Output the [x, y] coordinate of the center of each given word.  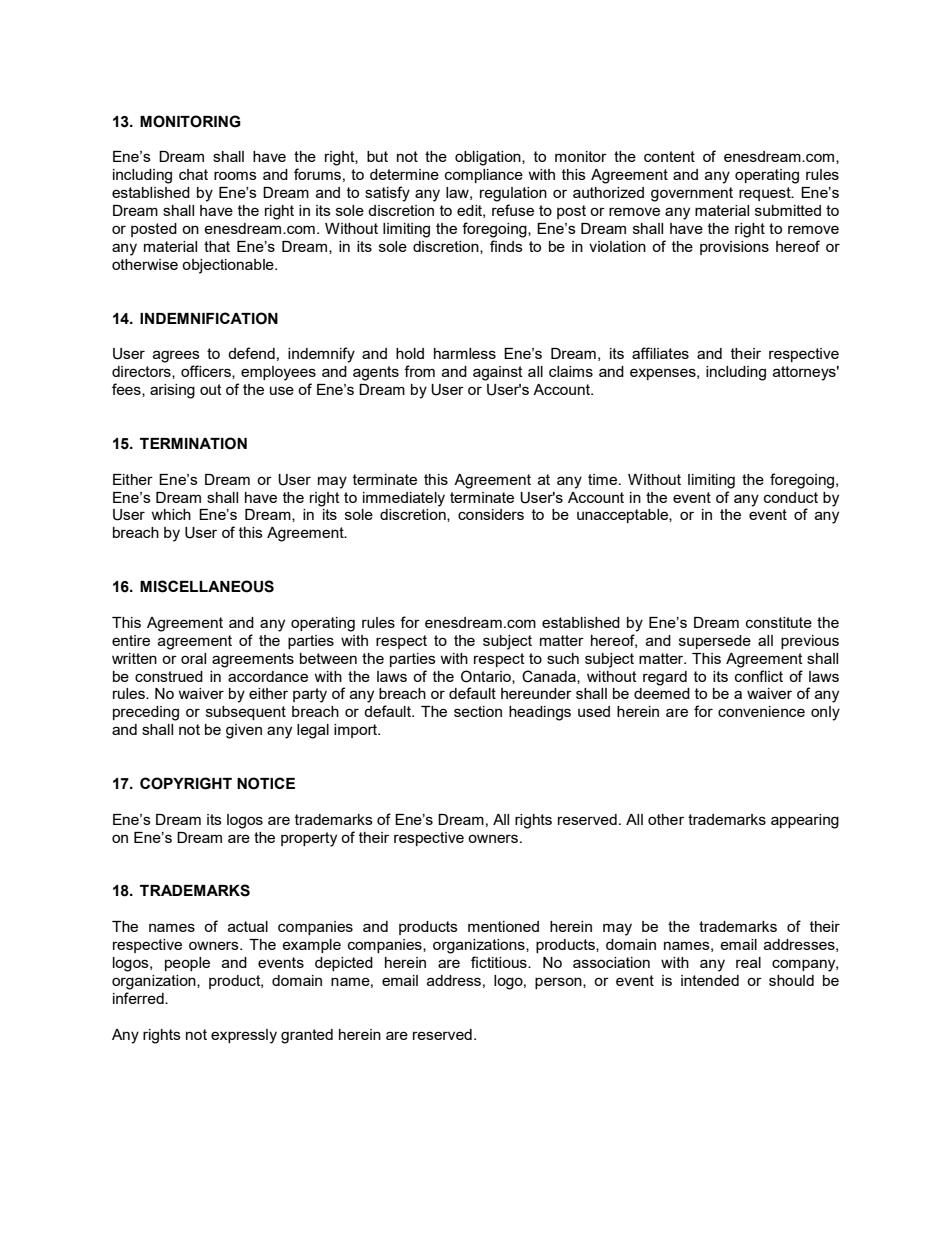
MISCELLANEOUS [207, 586]
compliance [484, 176]
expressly [244, 1036]
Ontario [487, 677]
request [766, 194]
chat [193, 174]
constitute [779, 622]
